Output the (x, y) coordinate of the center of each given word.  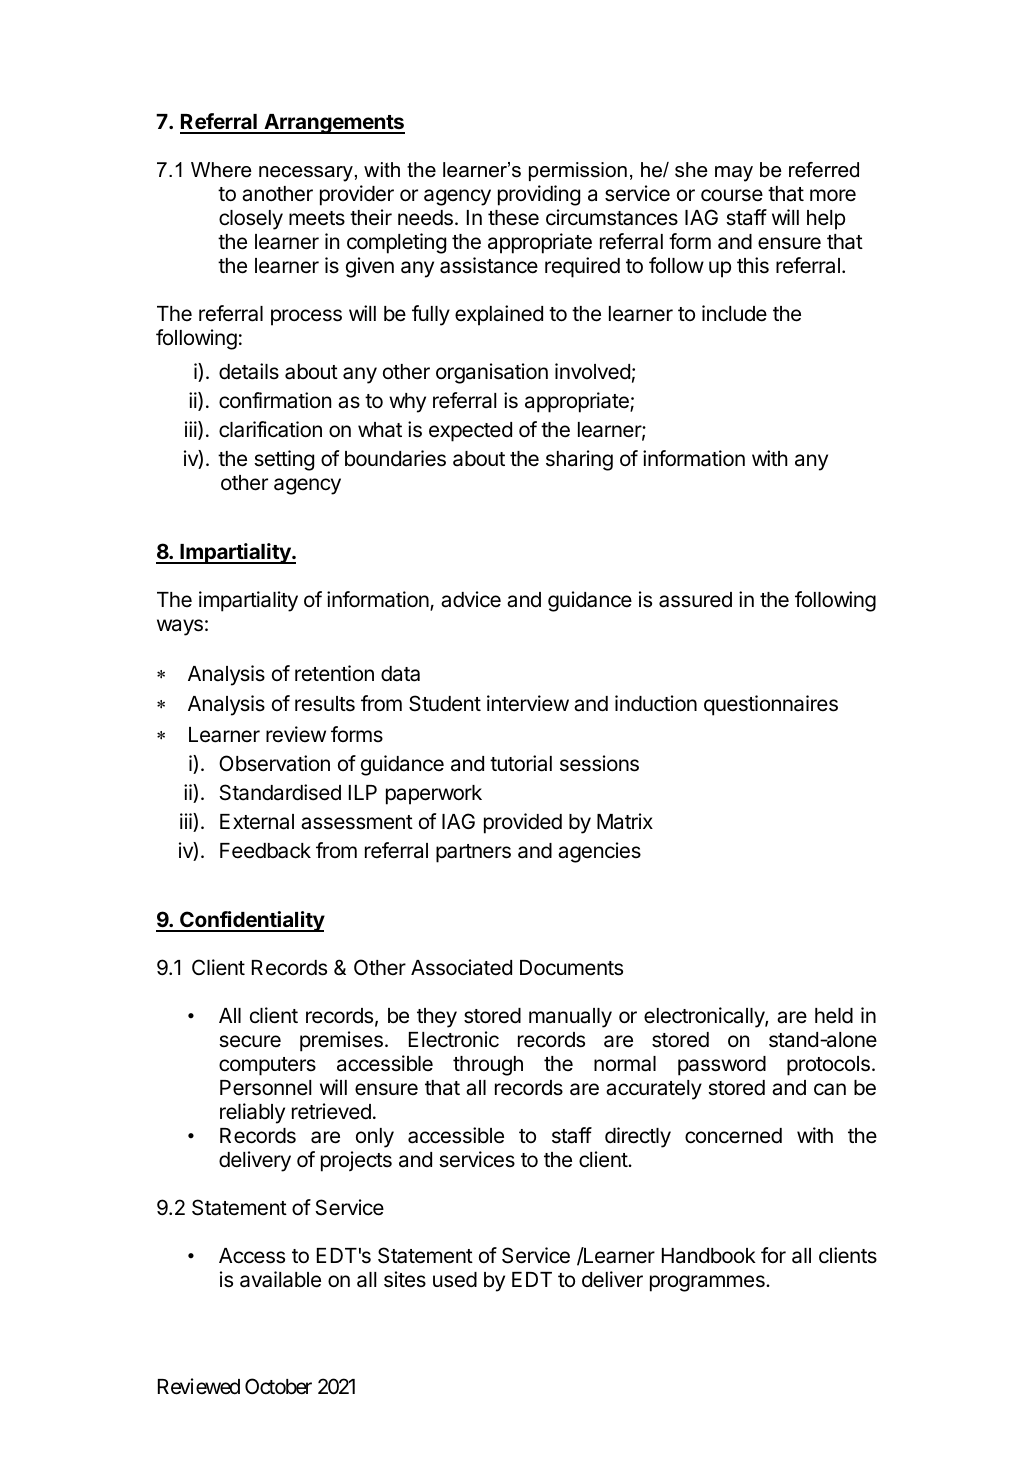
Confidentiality (251, 921)
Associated (461, 967)
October (278, 1386)
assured (695, 600)
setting (284, 460)
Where (221, 170)
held (834, 1016)
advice (471, 599)
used (455, 1280)
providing (539, 195)
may (734, 174)
